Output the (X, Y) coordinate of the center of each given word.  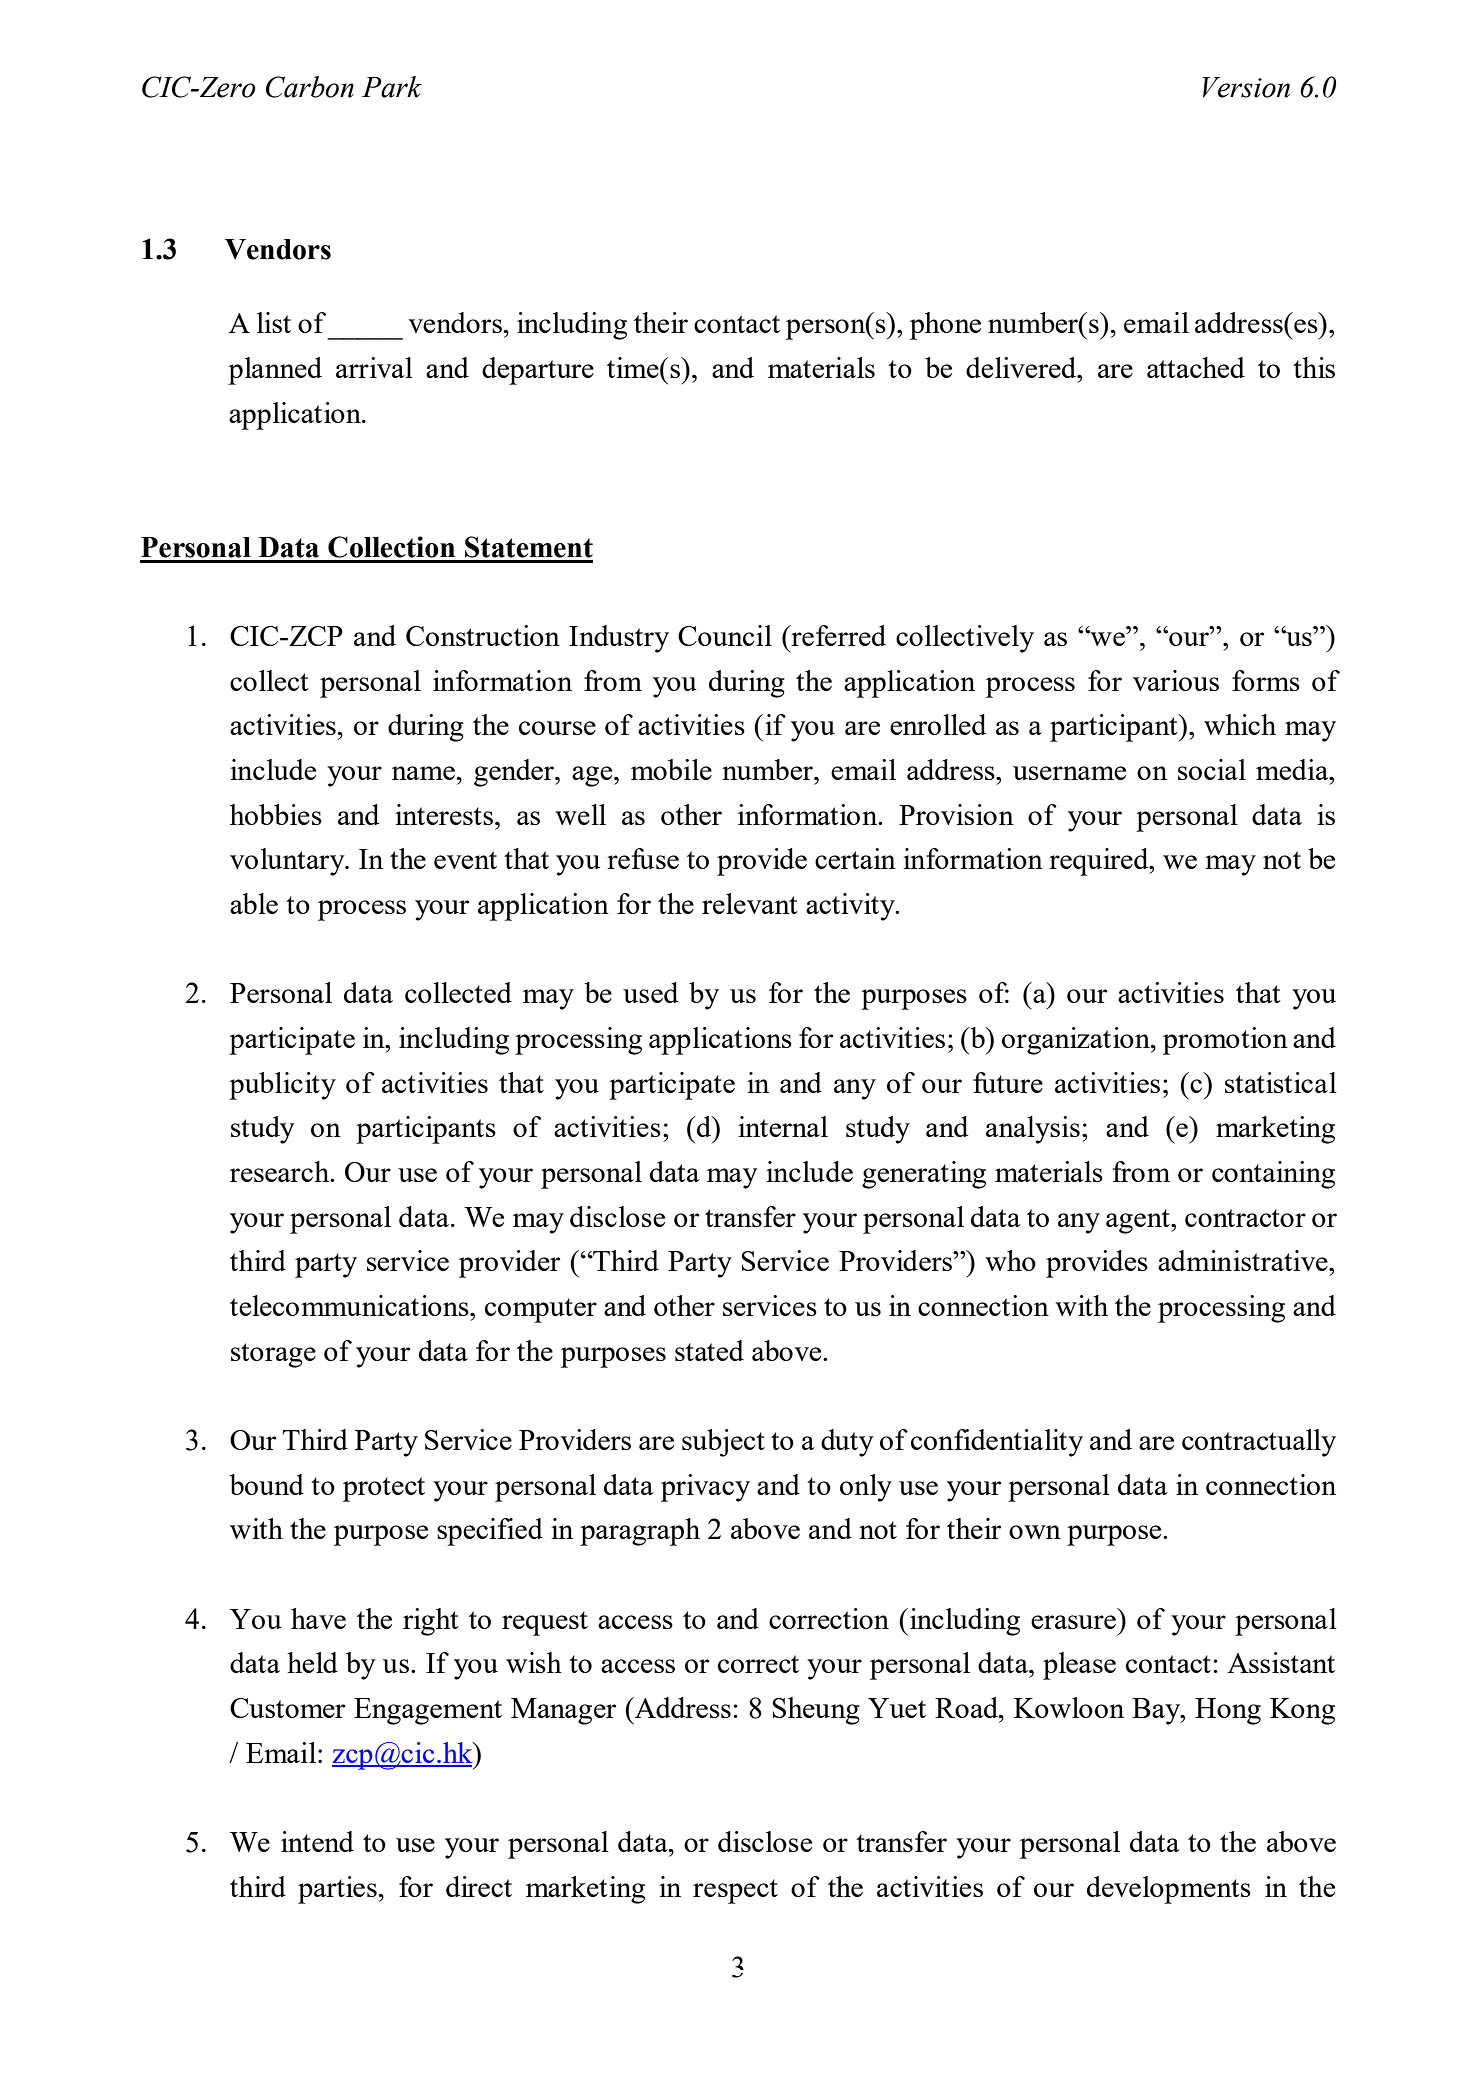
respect (735, 1891)
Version (1246, 87)
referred (837, 635)
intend (317, 1841)
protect (384, 1489)
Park (392, 87)
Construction (483, 635)
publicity (282, 1086)
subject (723, 1443)
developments (1169, 1890)
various (1176, 680)
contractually (1259, 1443)
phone (945, 326)
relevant (750, 903)
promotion (1225, 1041)
